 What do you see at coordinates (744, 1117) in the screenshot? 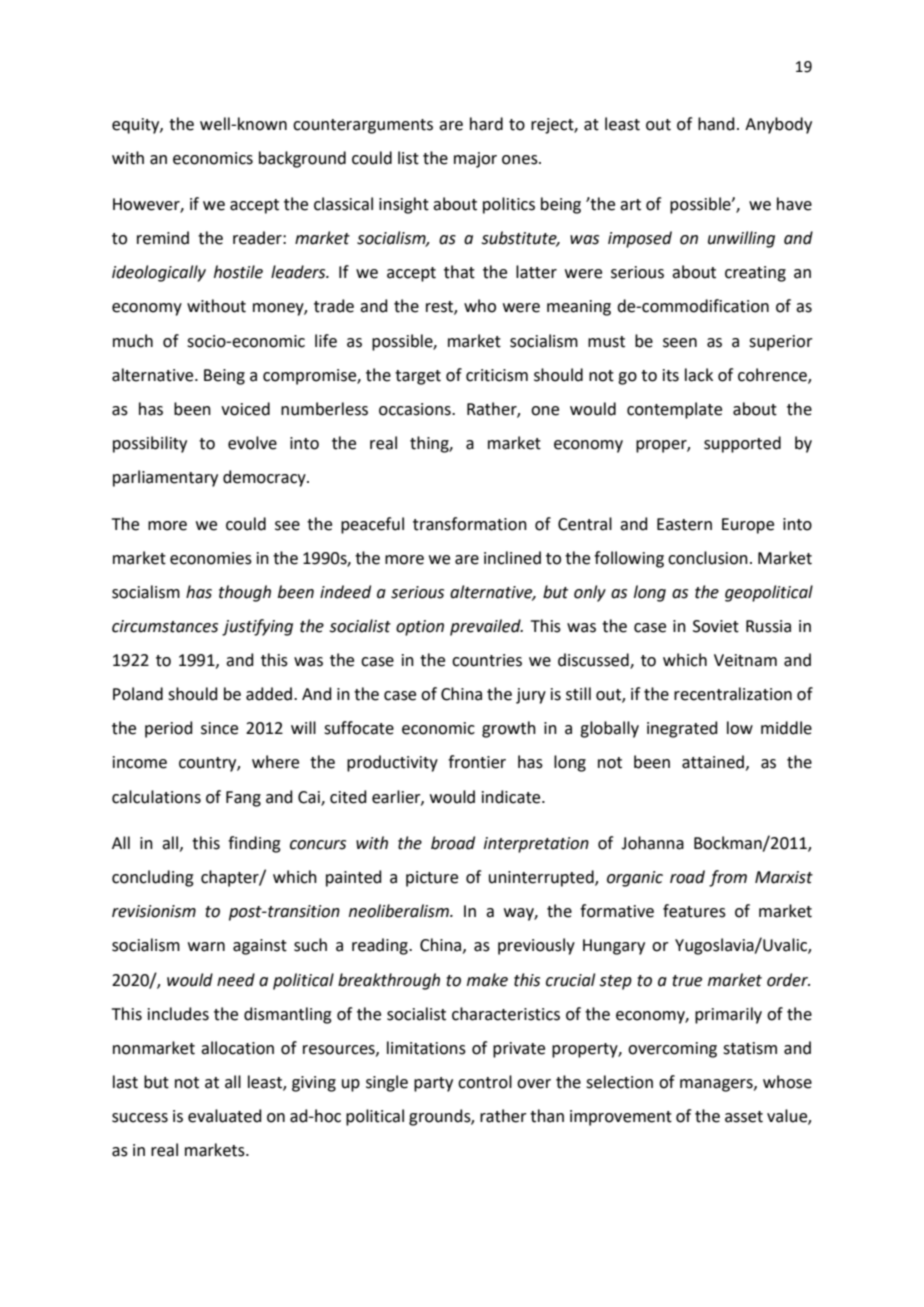
I see `asset` at bounding box center [744, 1117].
